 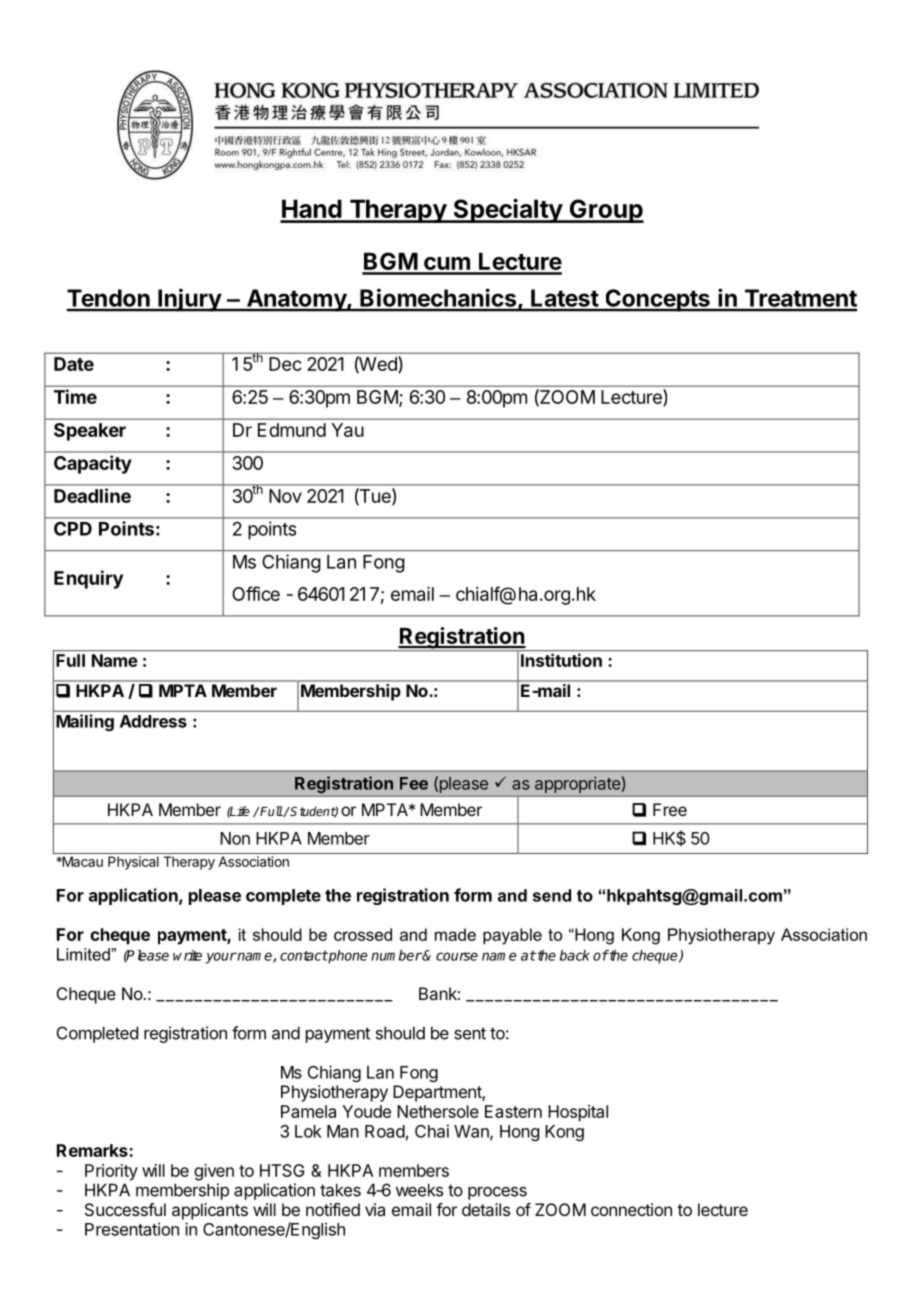 What do you see at coordinates (189, 300) in the page?
I see `Injury` at bounding box center [189, 300].
